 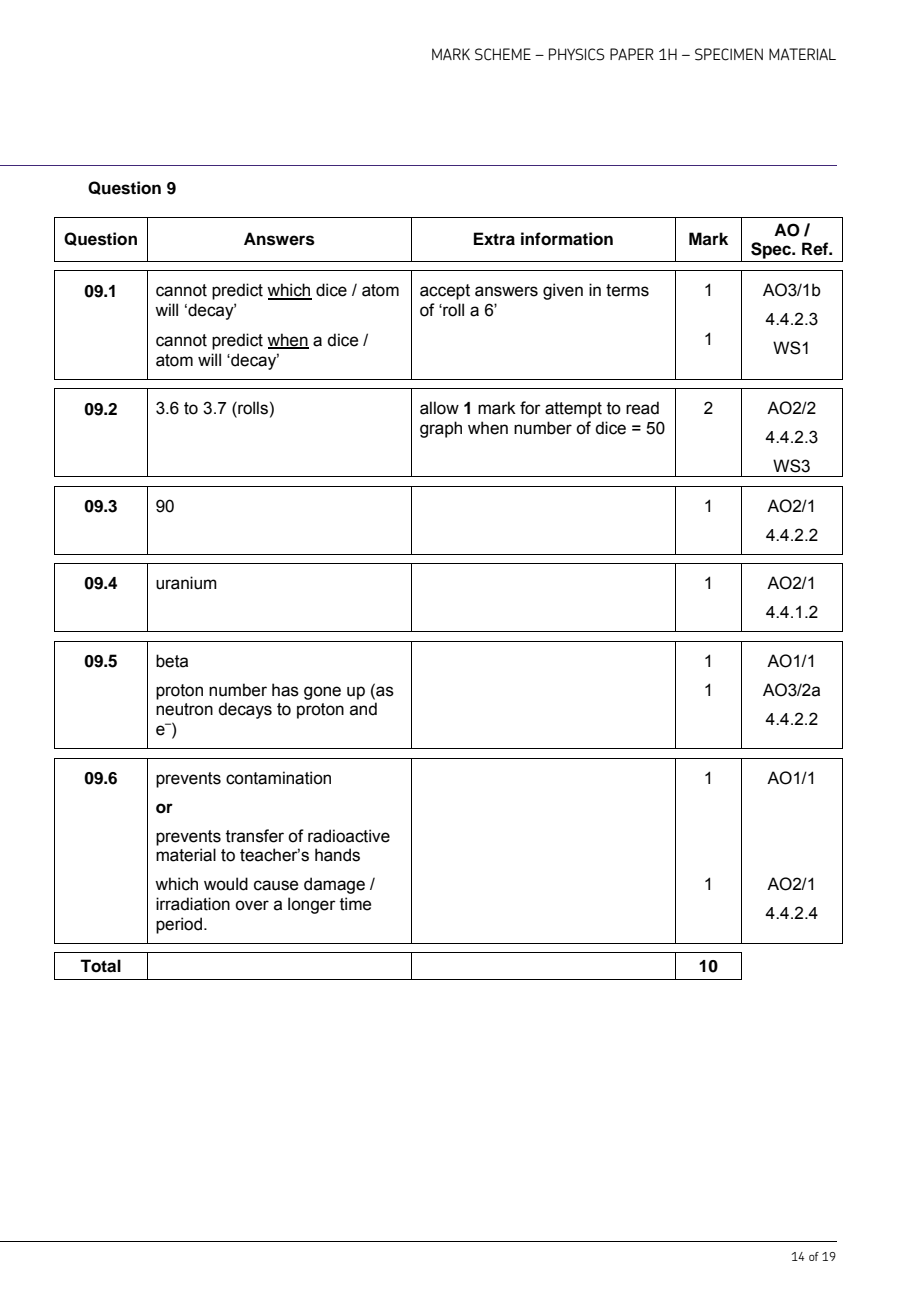 I want to click on contamination, so click(x=278, y=778).
